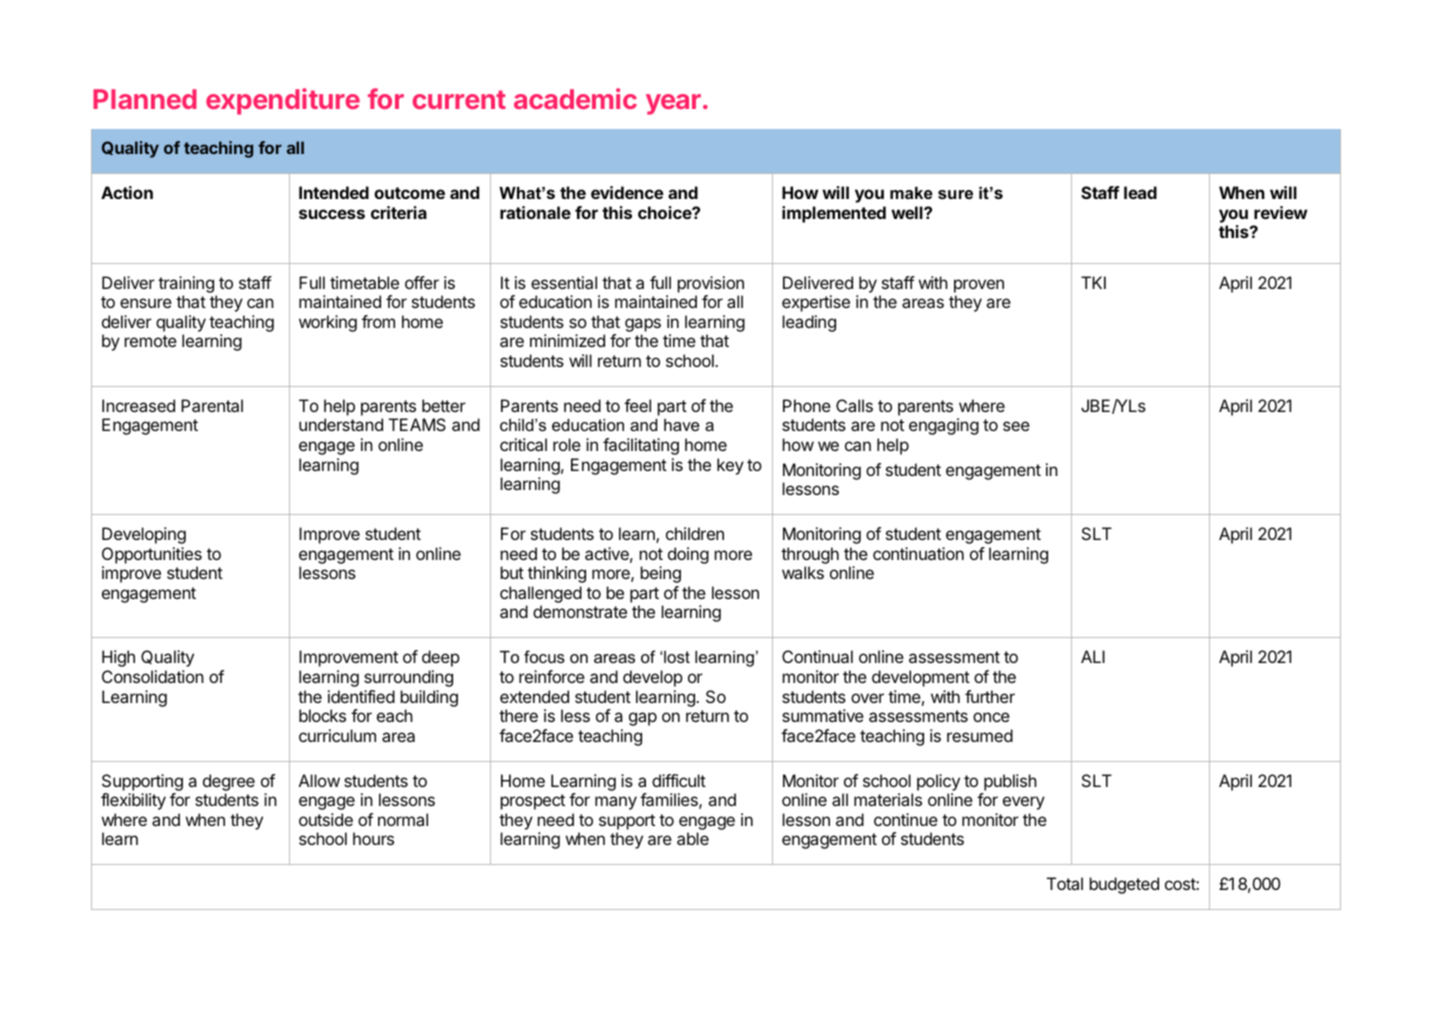  What do you see at coordinates (616, 803) in the image?
I see `many` at bounding box center [616, 803].
